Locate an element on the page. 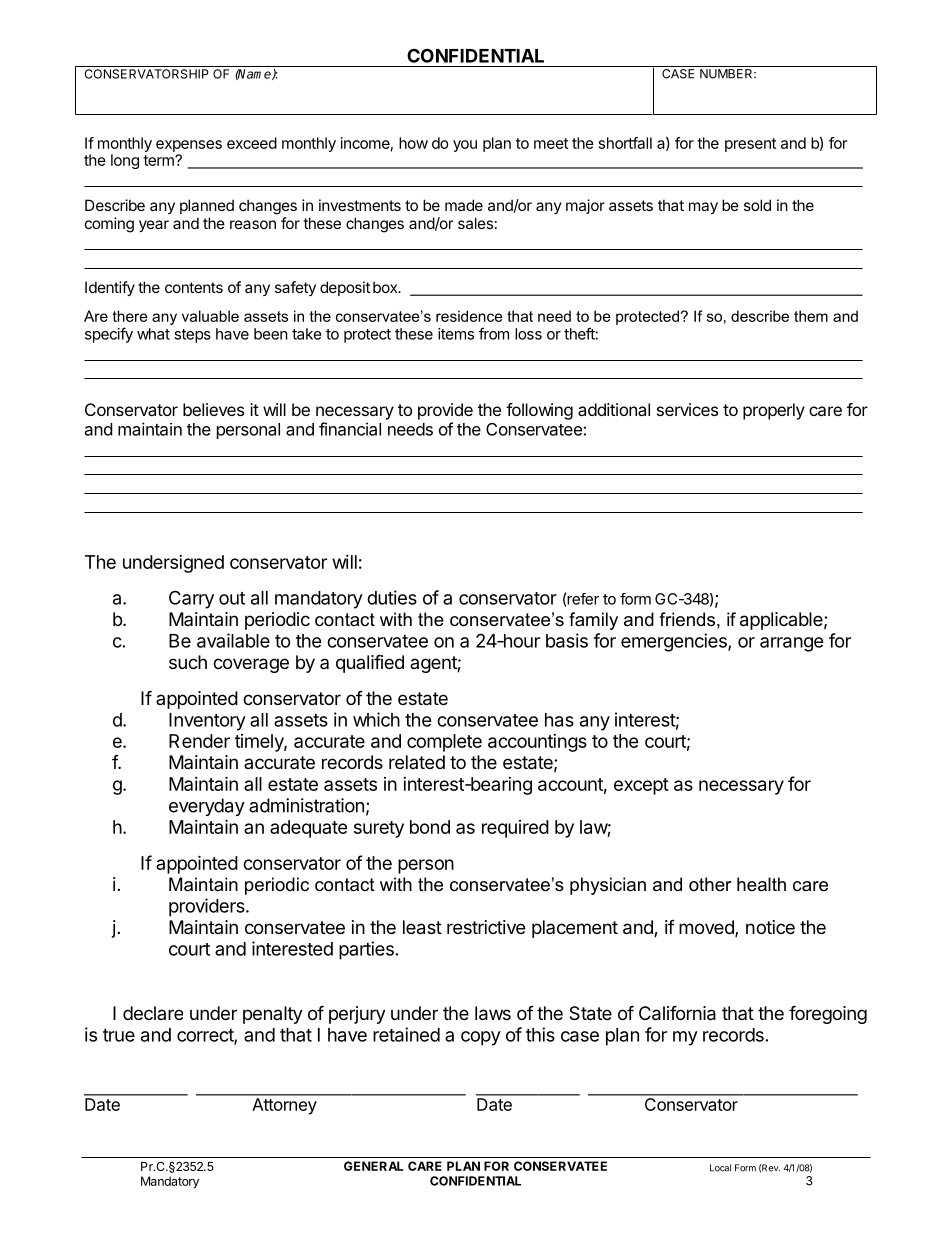 This page has width=952, height=1233. Local is located at coordinates (720, 1168).
